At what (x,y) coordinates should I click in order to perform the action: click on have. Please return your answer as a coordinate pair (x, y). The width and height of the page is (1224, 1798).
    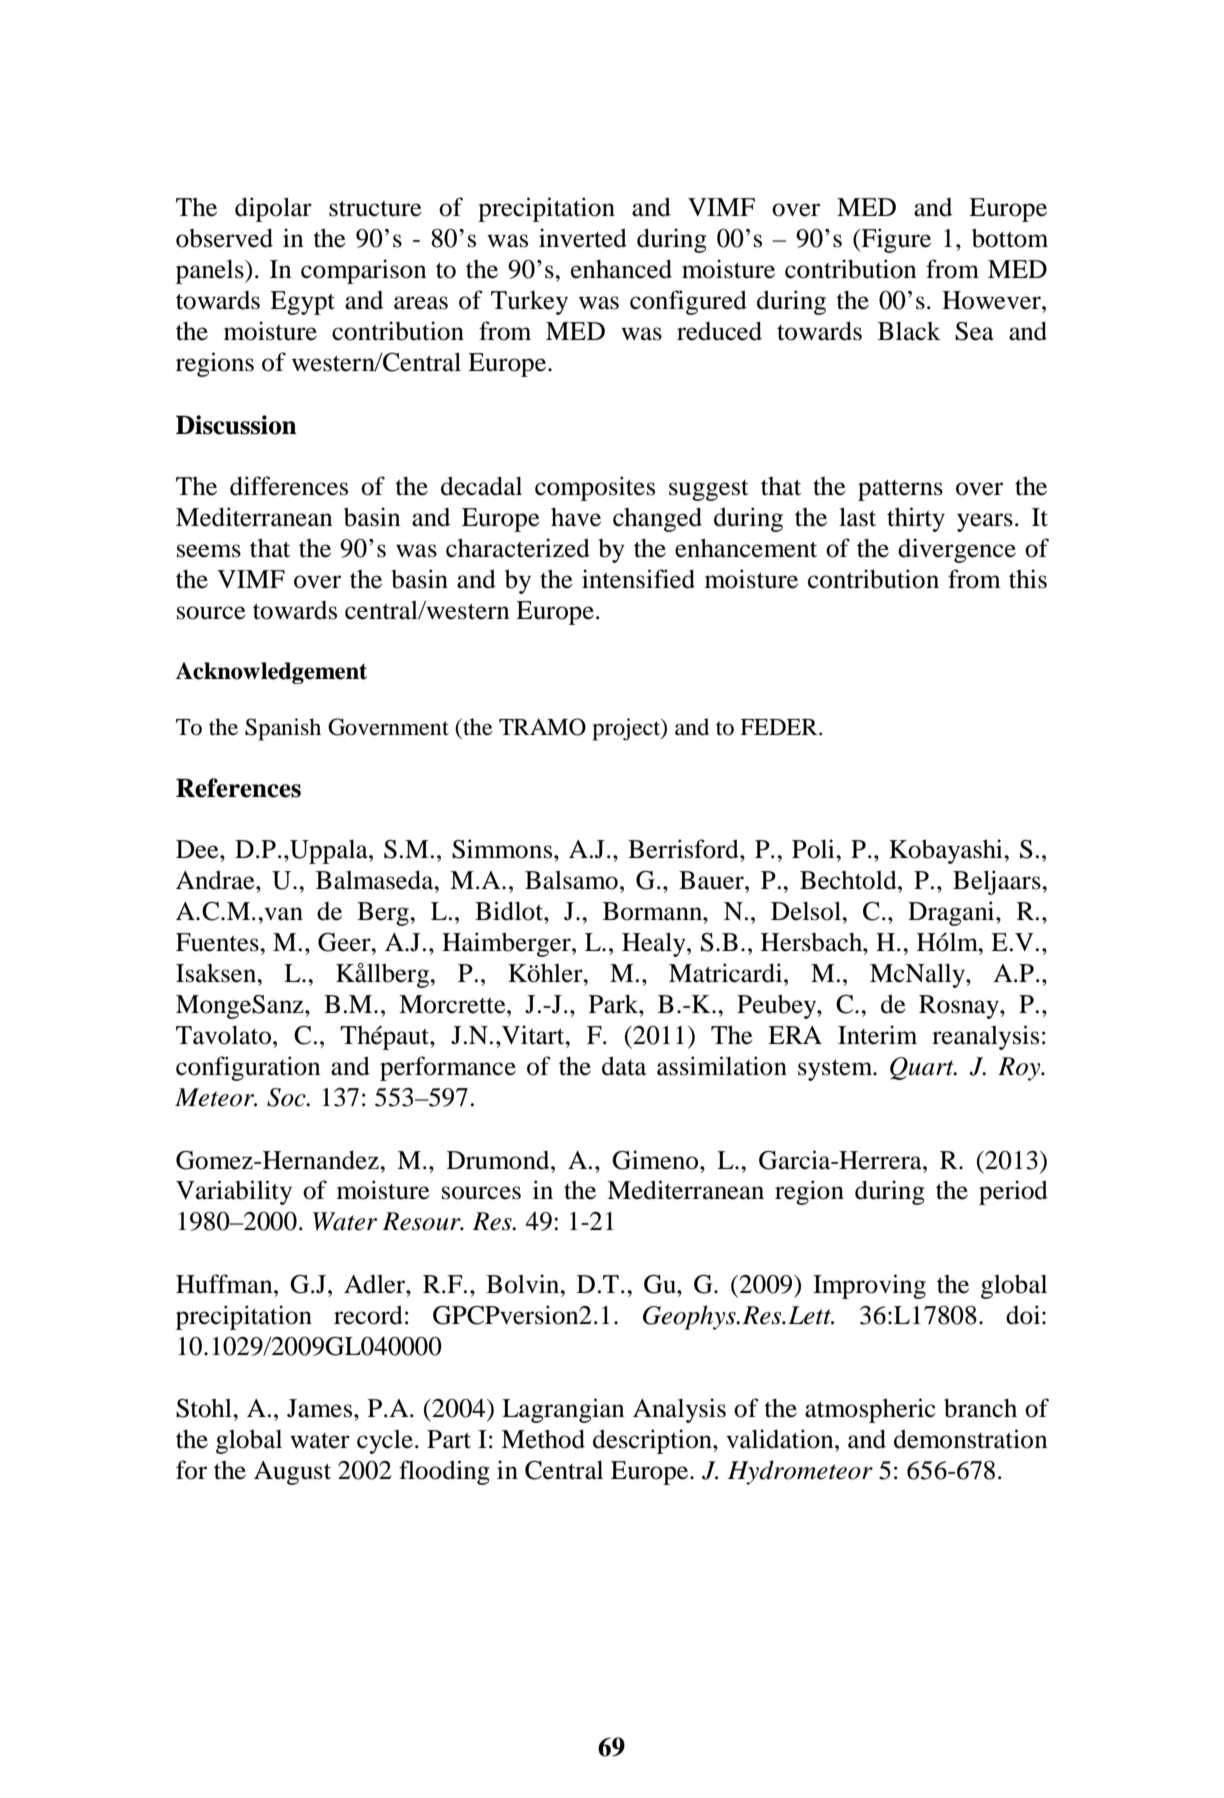
    Looking at the image, I should click on (576, 517).
